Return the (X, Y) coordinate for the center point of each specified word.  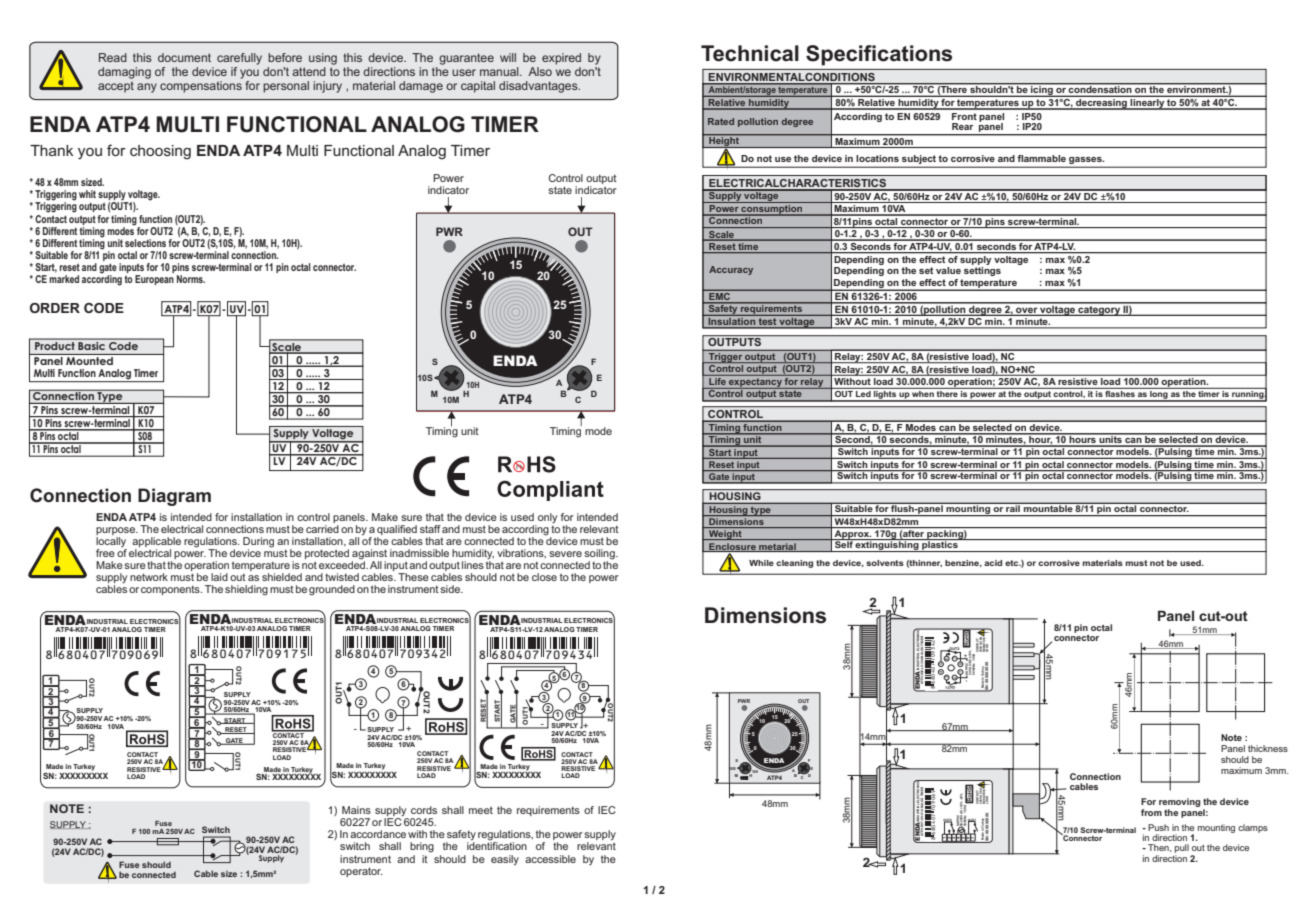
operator (361, 872)
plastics (940, 545)
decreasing (1101, 104)
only (547, 518)
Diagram (174, 497)
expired (561, 59)
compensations (201, 85)
